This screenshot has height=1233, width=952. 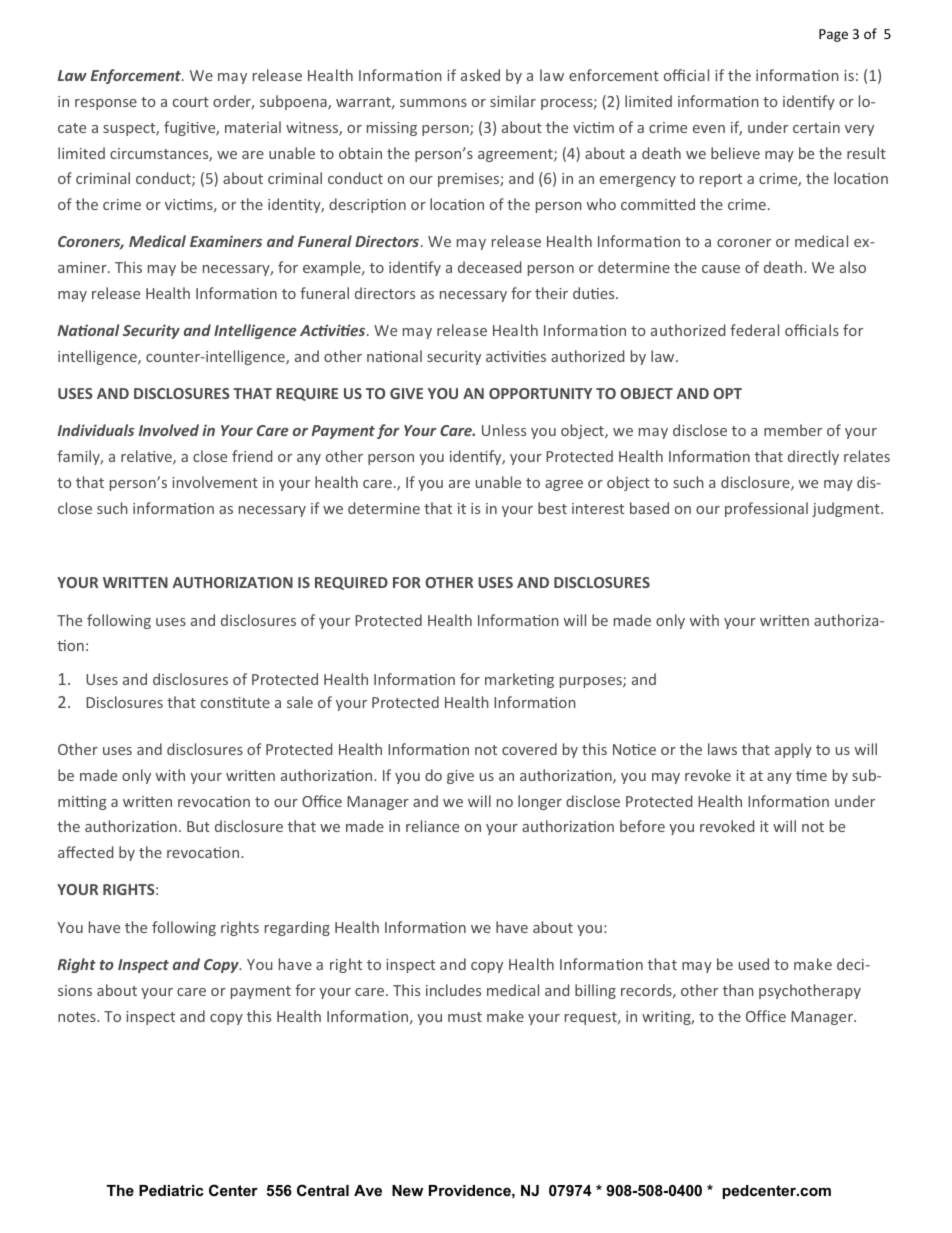 I want to click on Page, so click(x=833, y=35).
